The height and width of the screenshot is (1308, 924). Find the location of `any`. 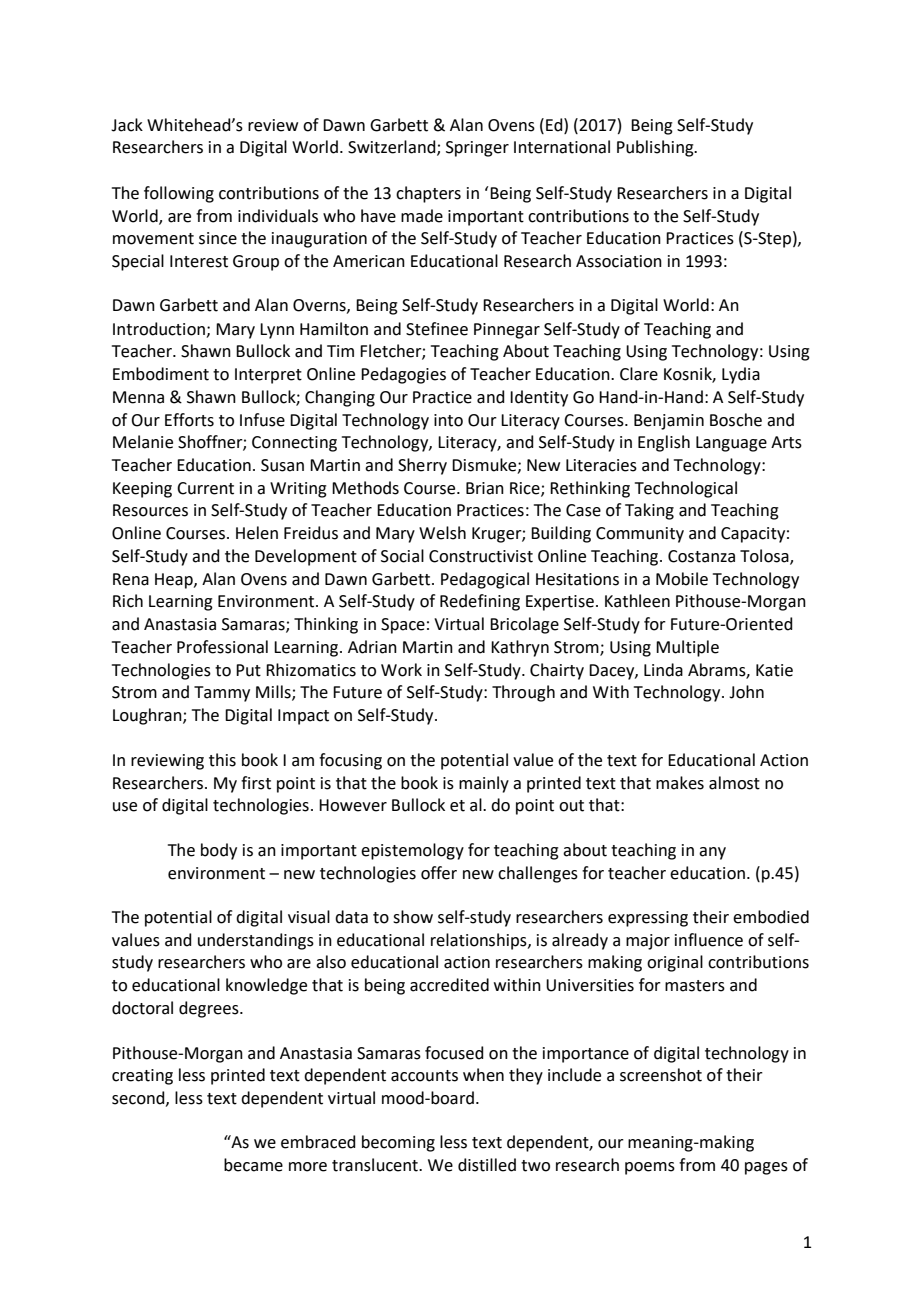

any is located at coordinates (712, 853).
